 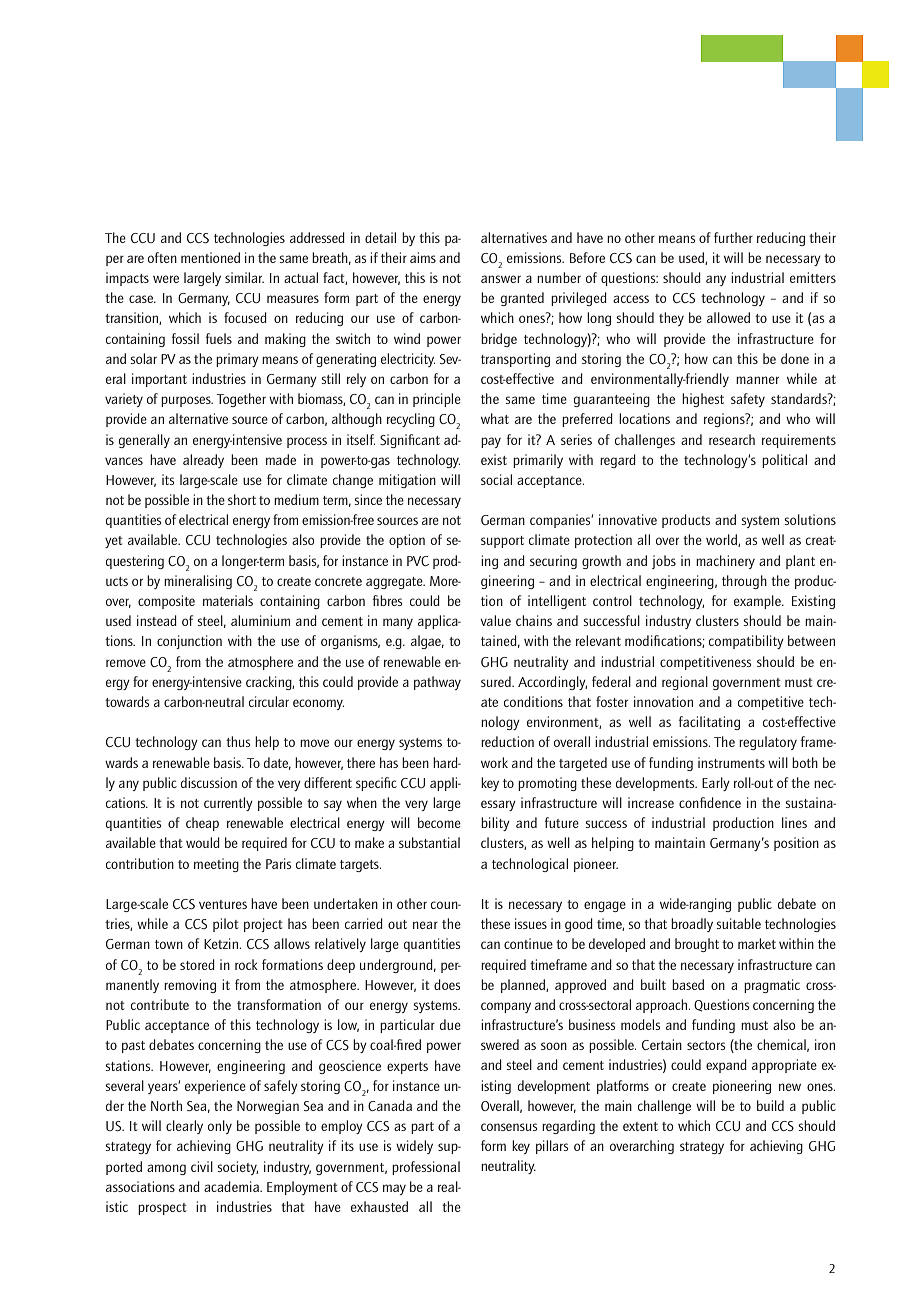 I want to click on answer, so click(x=501, y=279).
